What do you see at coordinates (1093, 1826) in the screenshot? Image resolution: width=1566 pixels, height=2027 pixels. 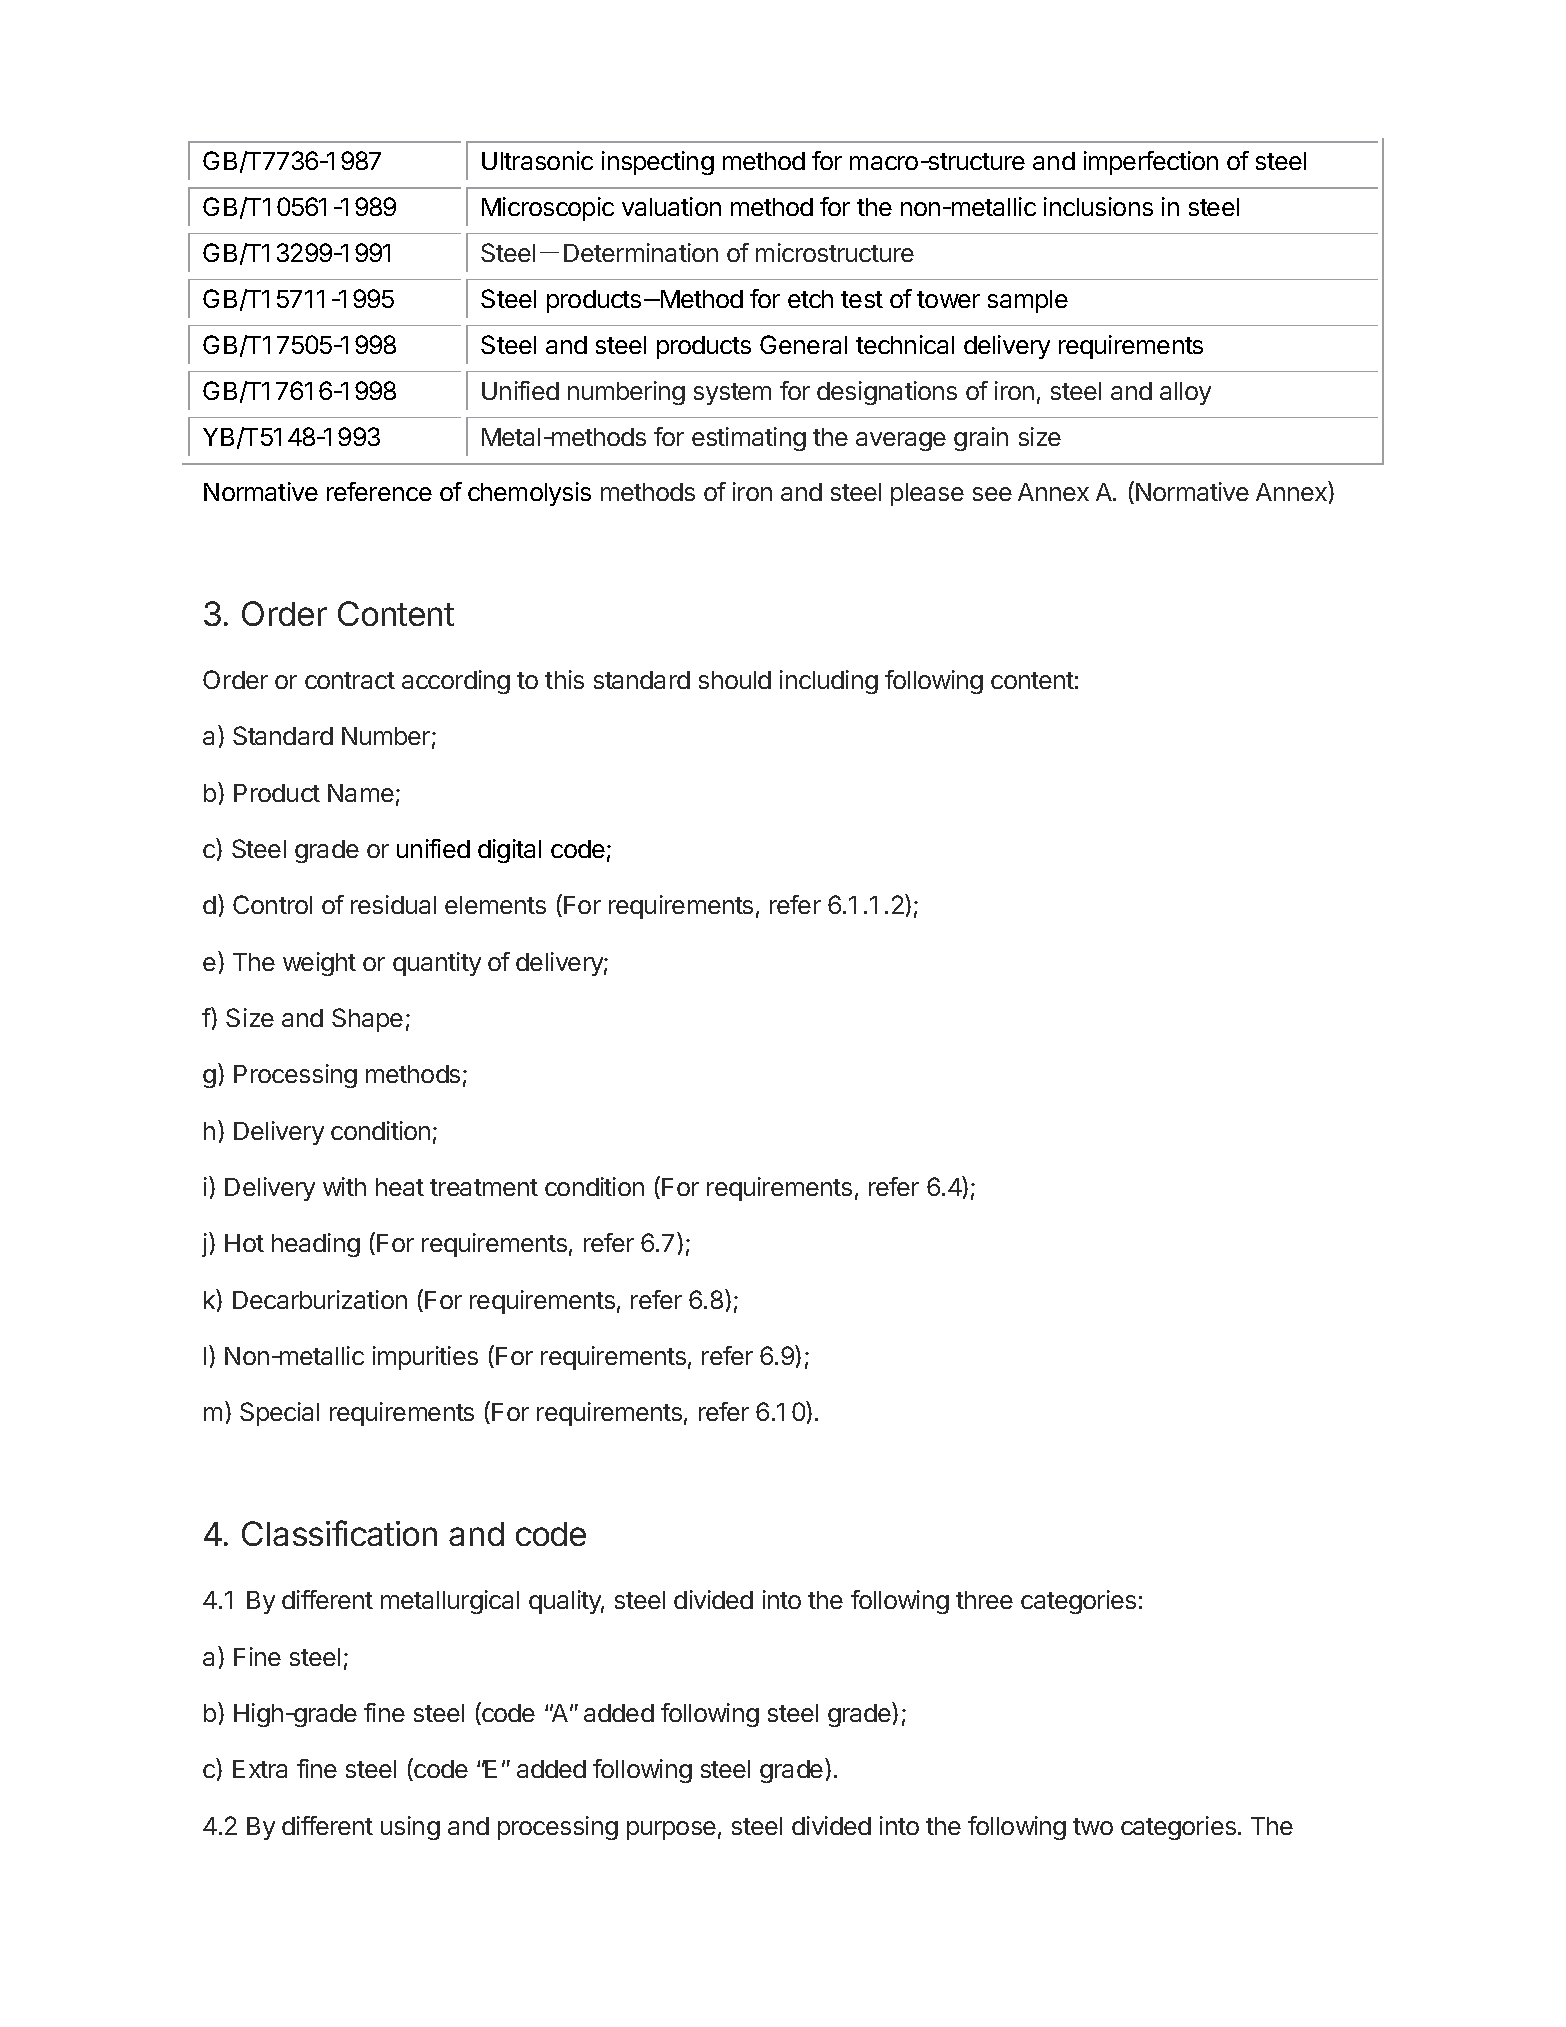 I see `two` at bounding box center [1093, 1826].
